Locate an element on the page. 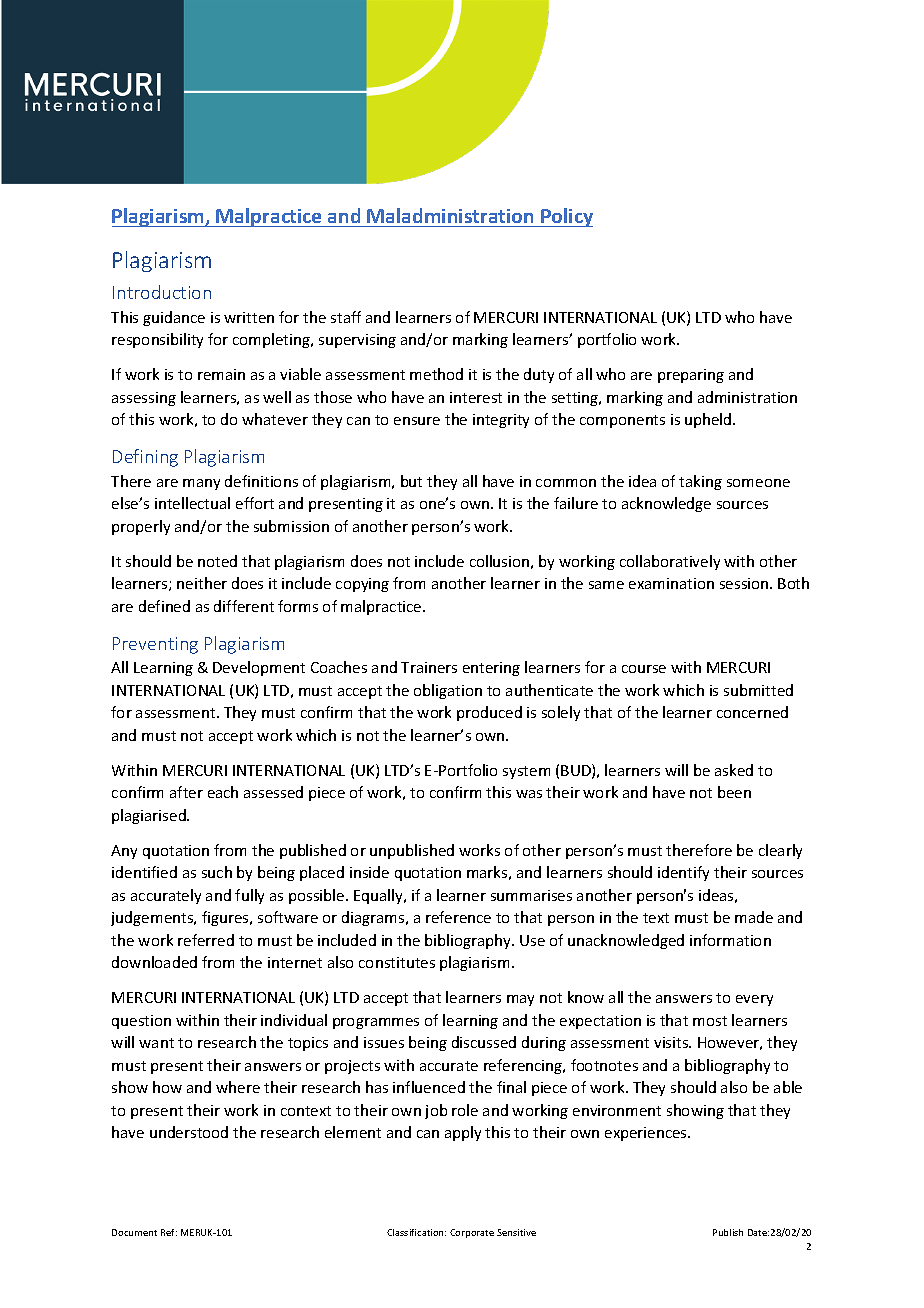  Policy is located at coordinates (566, 217).
